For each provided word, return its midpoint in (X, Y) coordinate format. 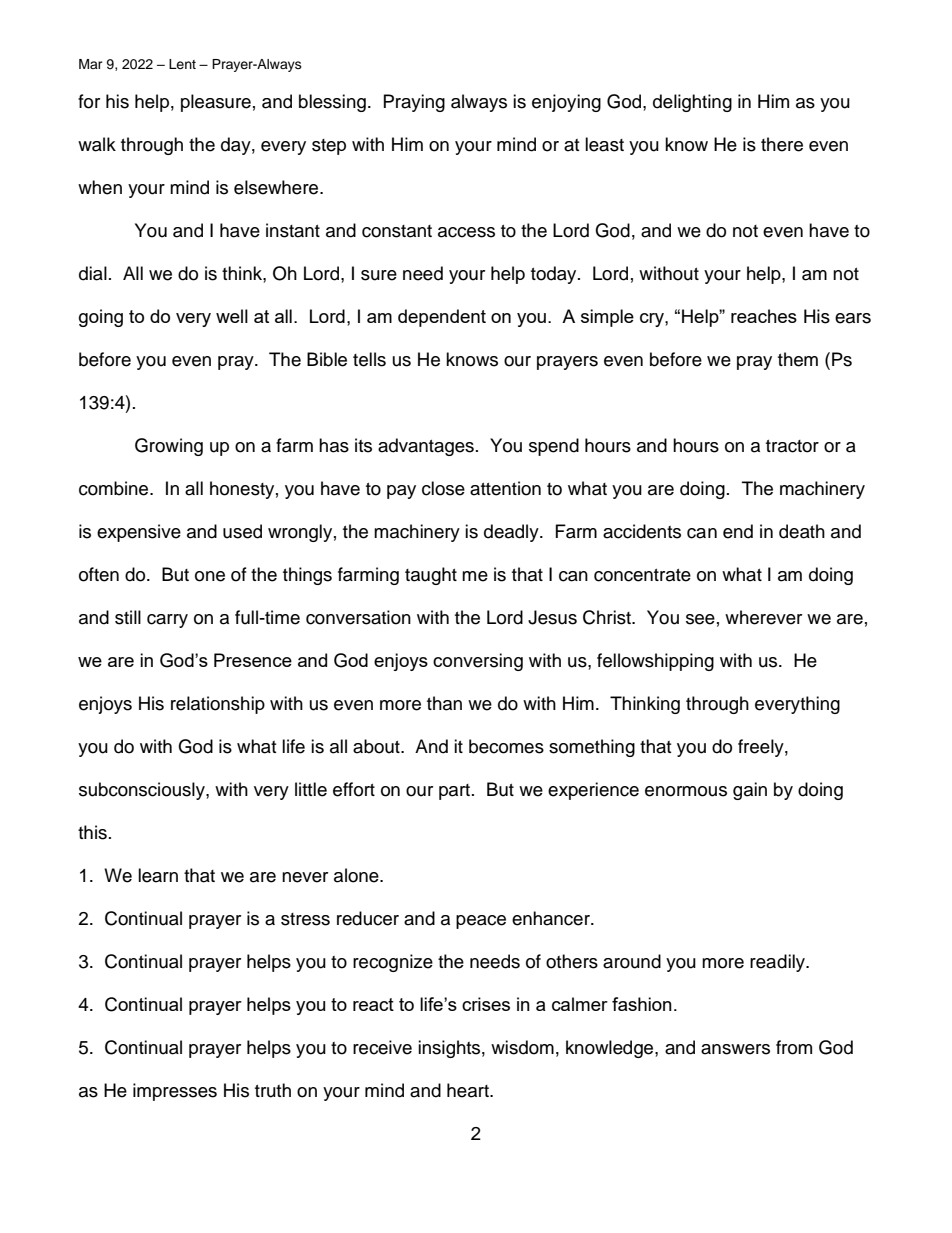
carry (167, 621)
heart (469, 1090)
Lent (182, 64)
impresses (175, 1092)
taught (431, 576)
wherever (763, 617)
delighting (692, 103)
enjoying (566, 103)
